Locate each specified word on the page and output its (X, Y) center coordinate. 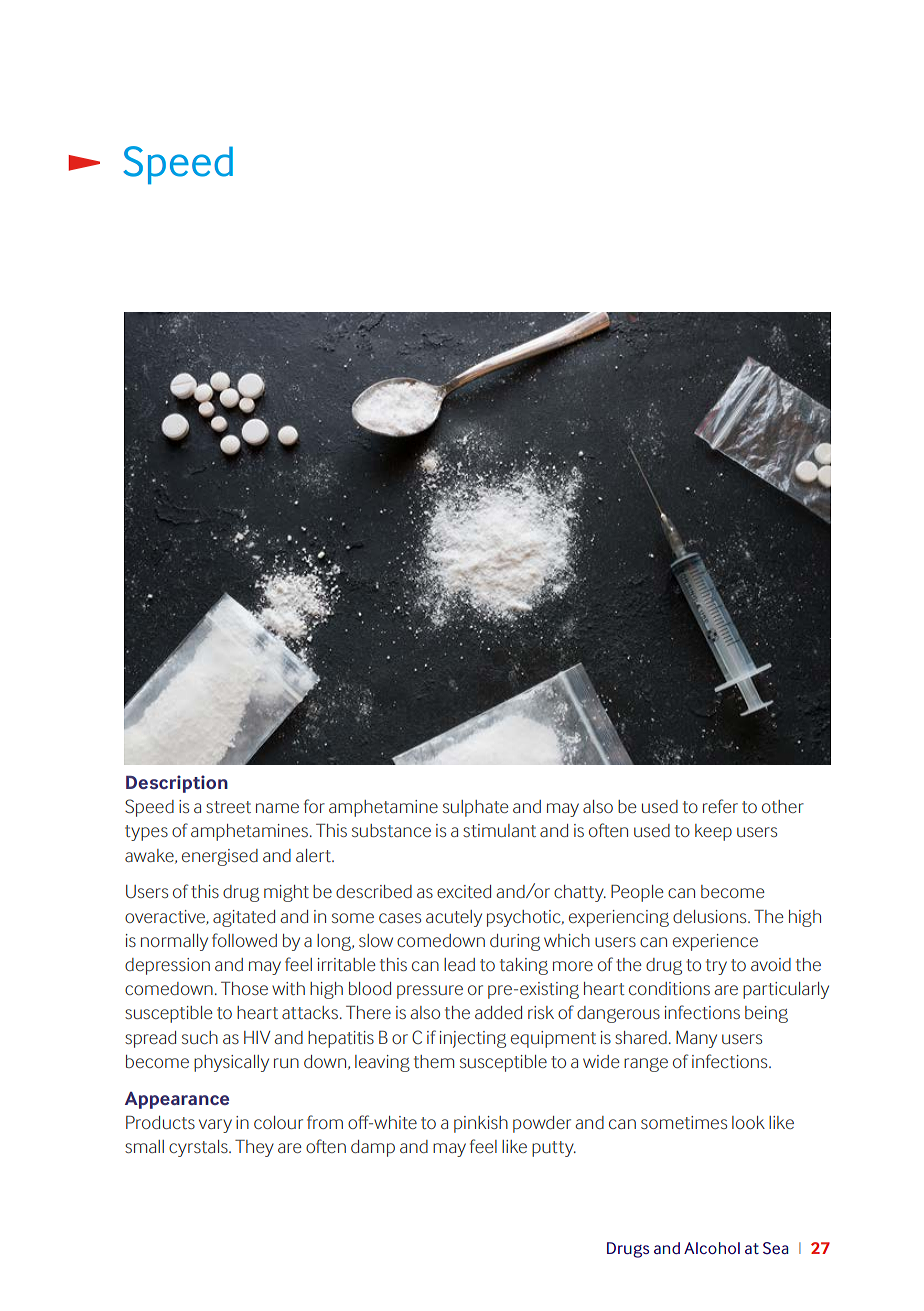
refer (720, 806)
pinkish (481, 1124)
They (254, 1148)
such (200, 1037)
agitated (244, 918)
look (748, 1122)
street (228, 807)
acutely (454, 918)
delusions (711, 916)
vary (215, 1126)
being (766, 1014)
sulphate (476, 808)
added (498, 1012)
